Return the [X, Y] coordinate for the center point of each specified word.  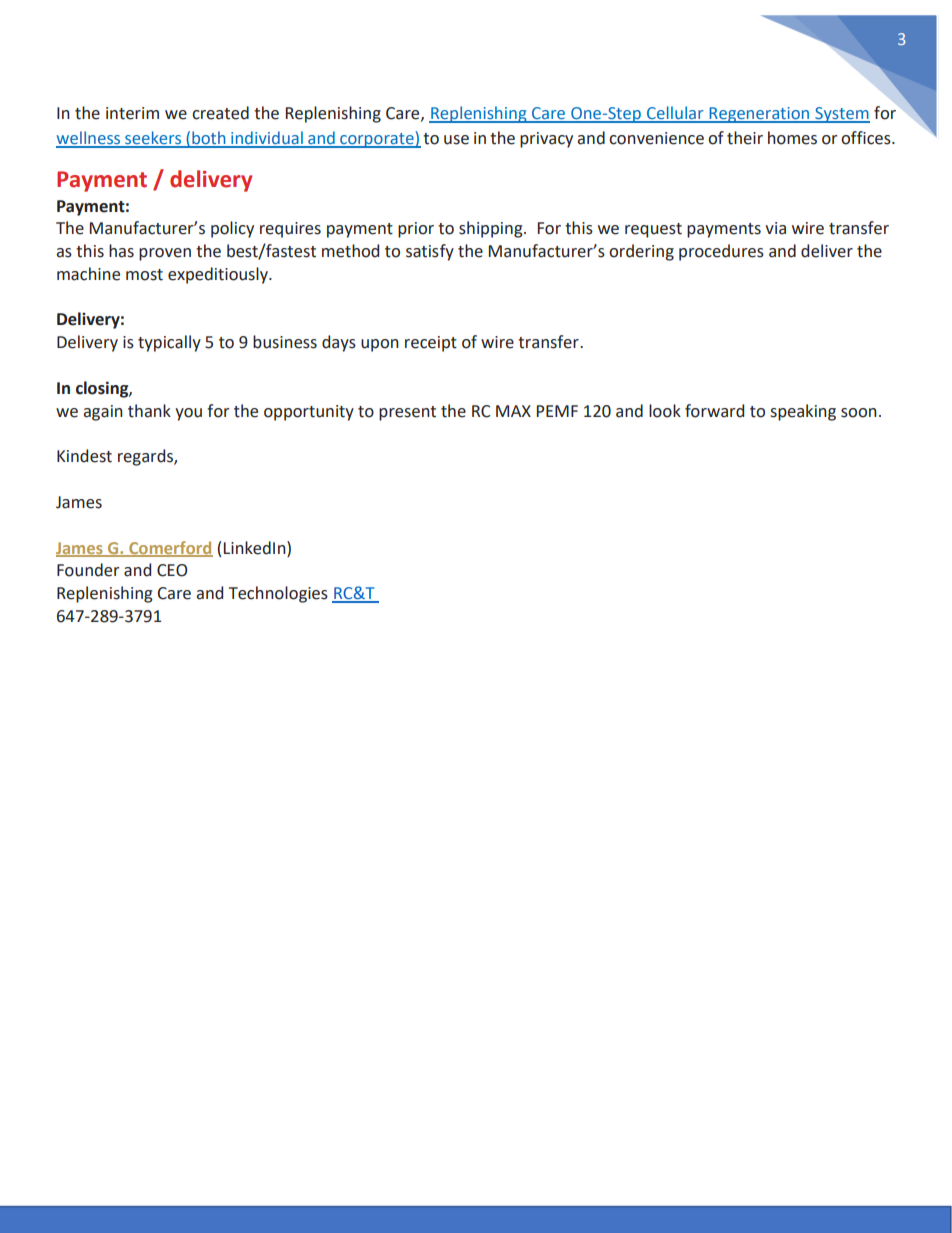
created [220, 113]
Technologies [278, 594]
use [456, 140]
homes [792, 138]
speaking [803, 412]
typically [169, 343]
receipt [431, 344]
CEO [172, 570]
